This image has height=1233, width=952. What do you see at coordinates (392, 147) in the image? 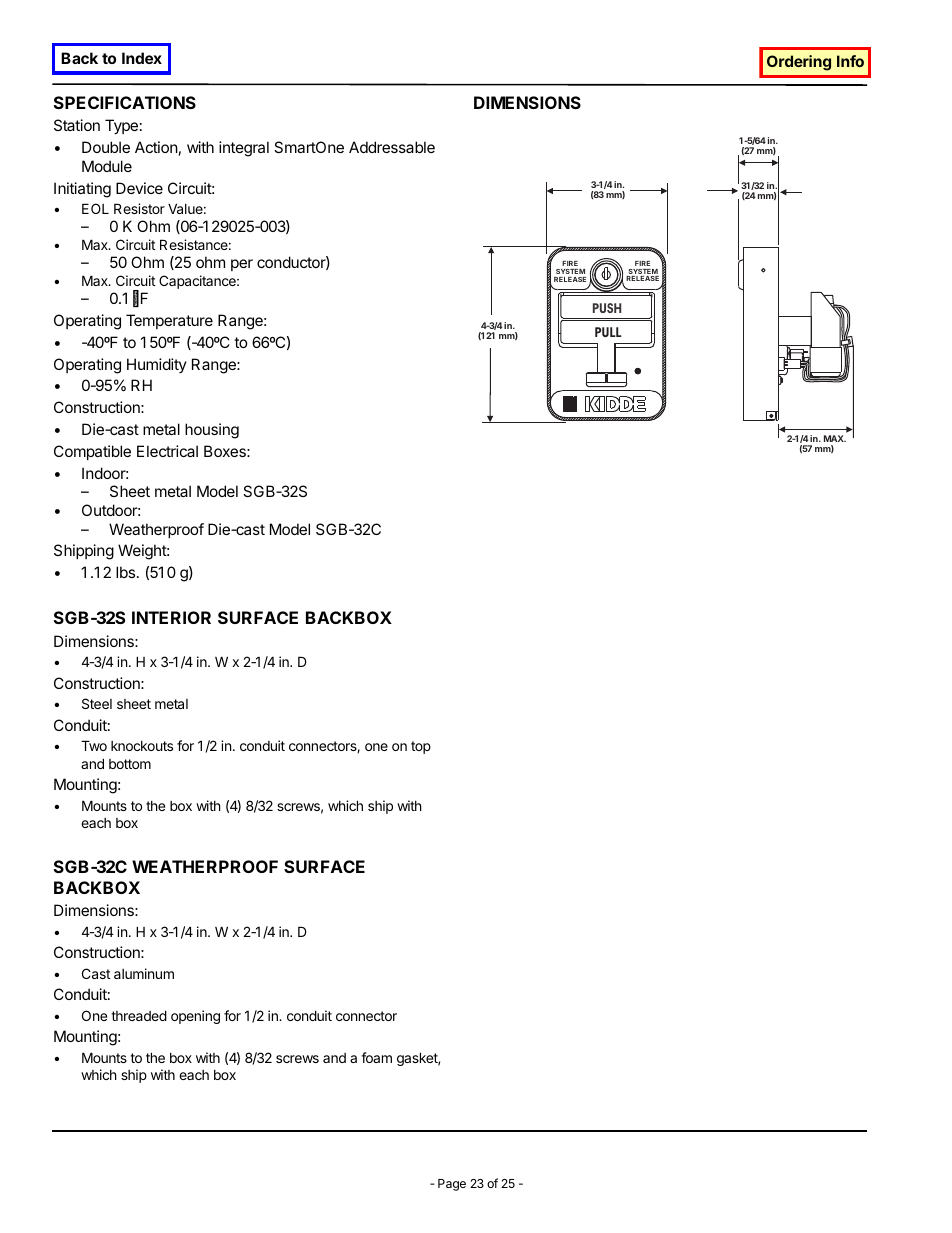
I see `Addressable` at bounding box center [392, 147].
